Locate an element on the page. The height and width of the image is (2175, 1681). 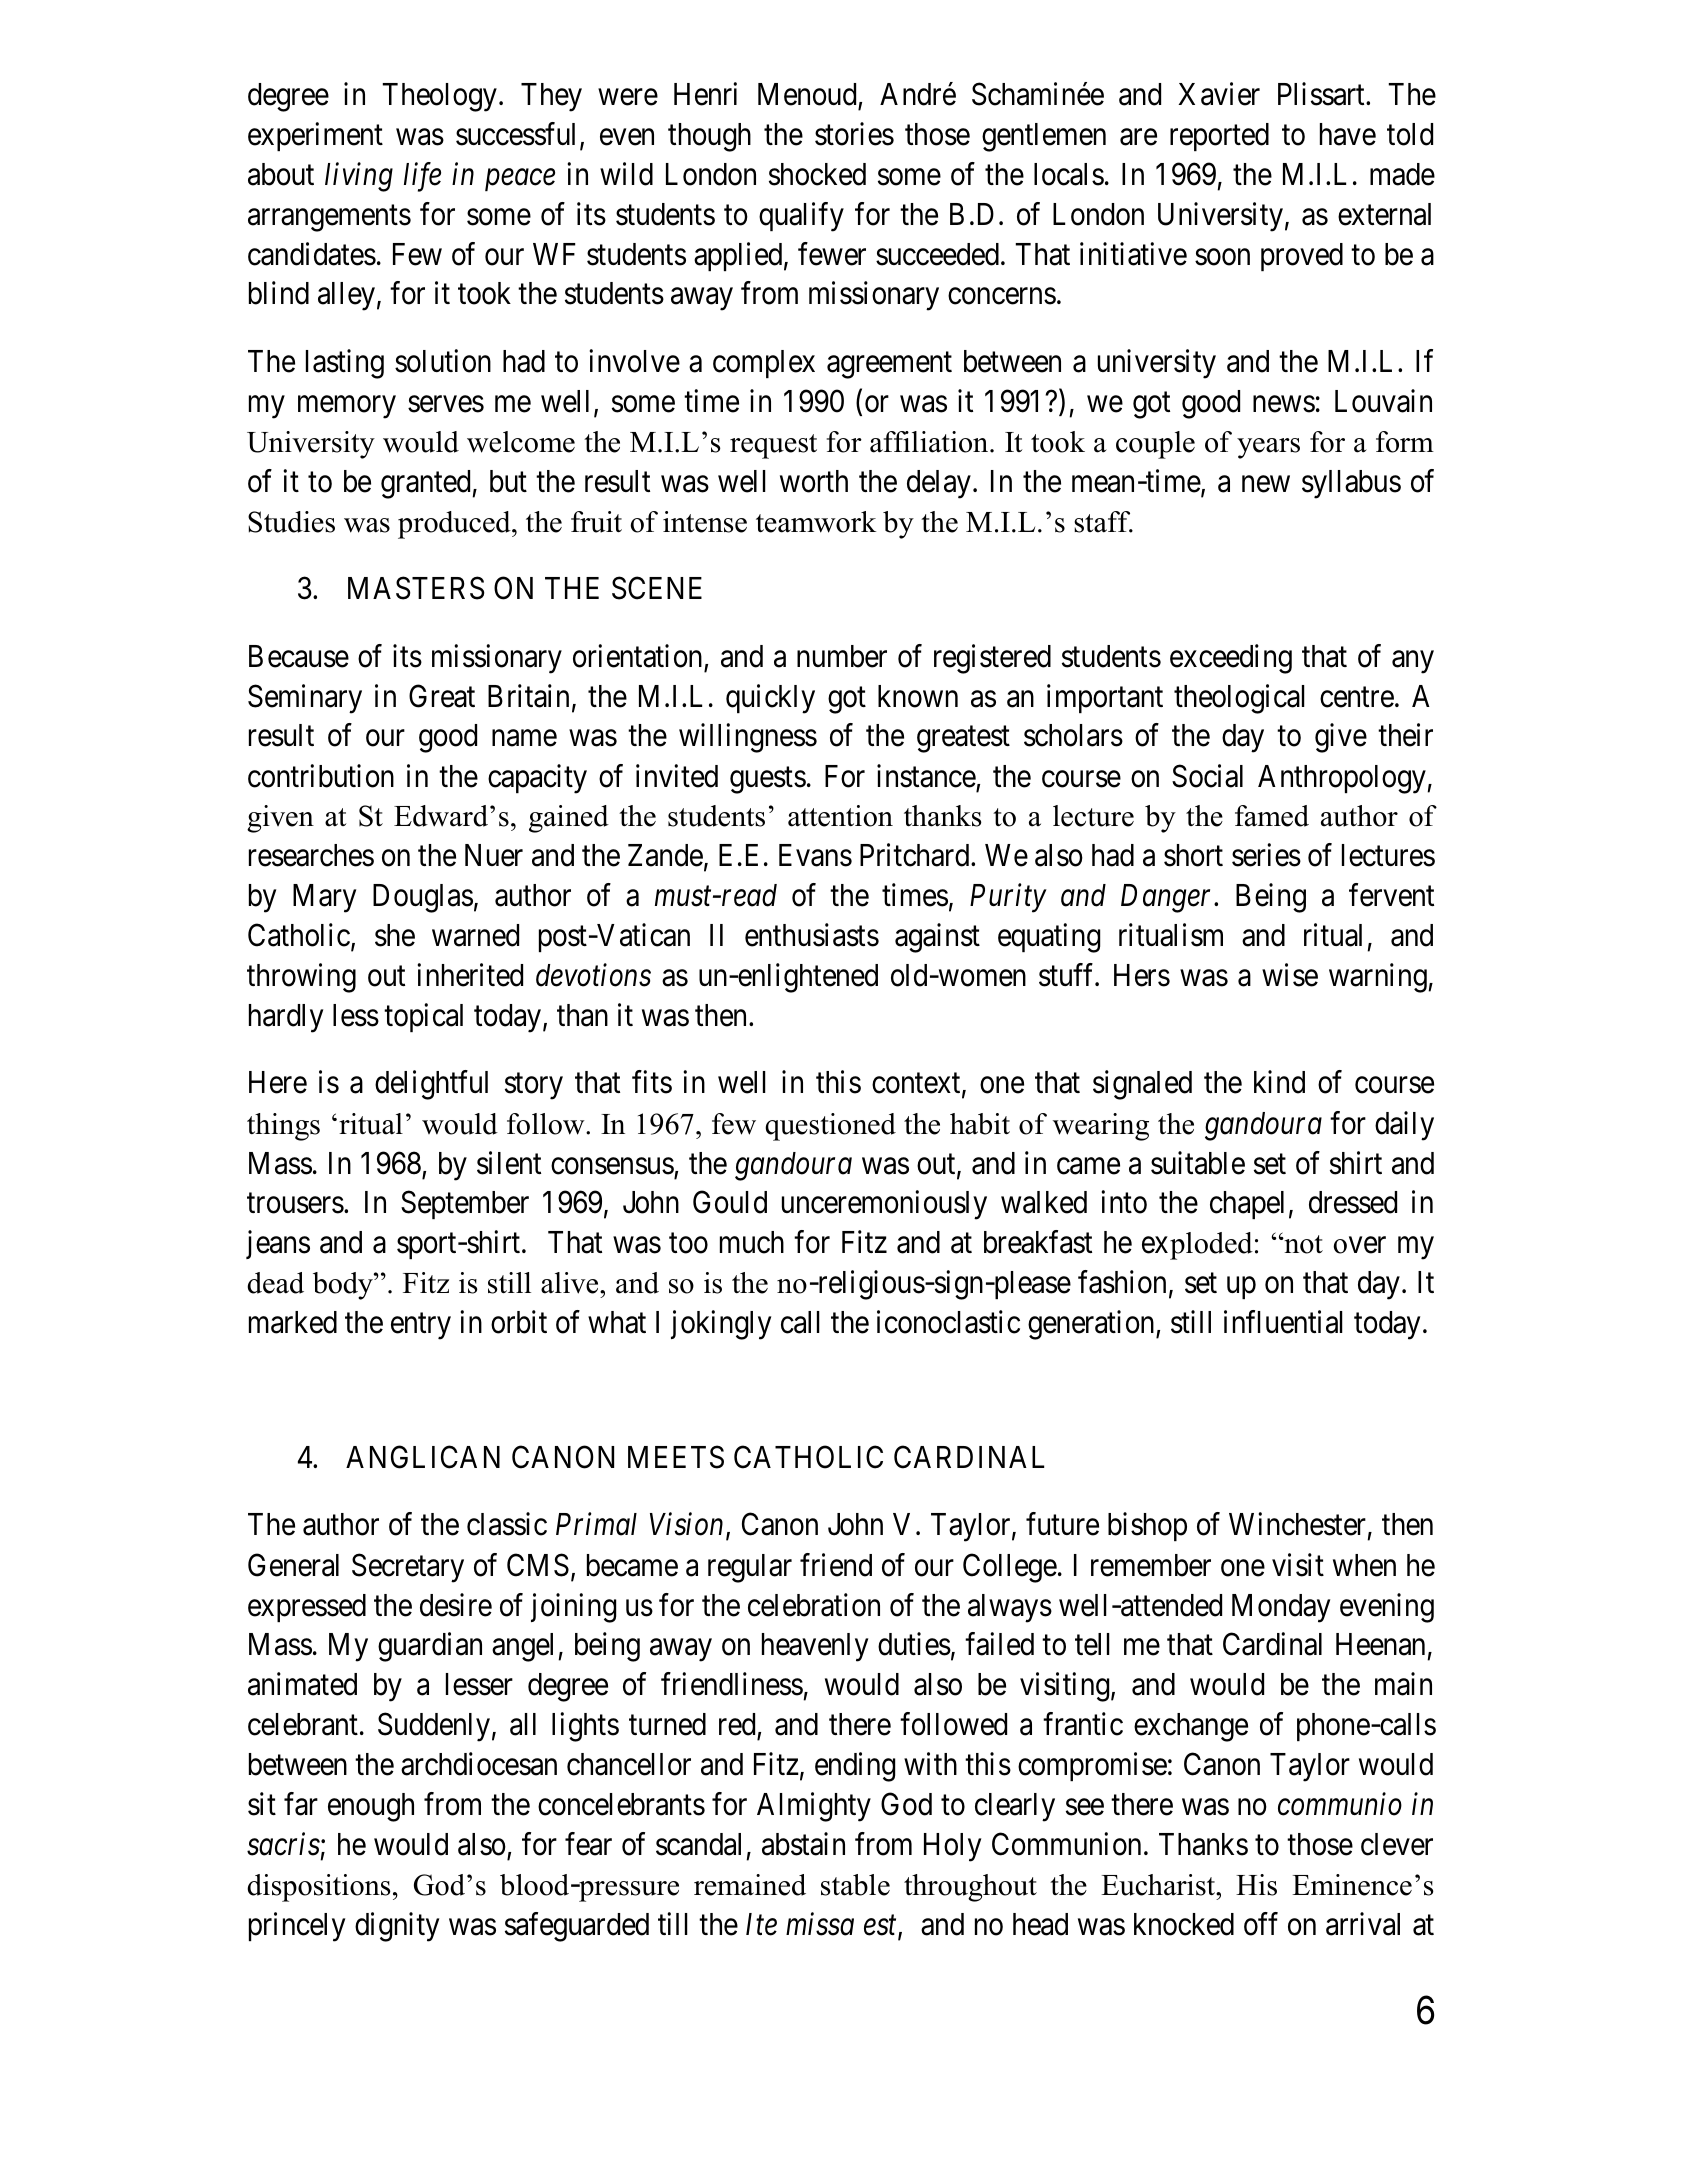
Mary is located at coordinates (324, 898).
